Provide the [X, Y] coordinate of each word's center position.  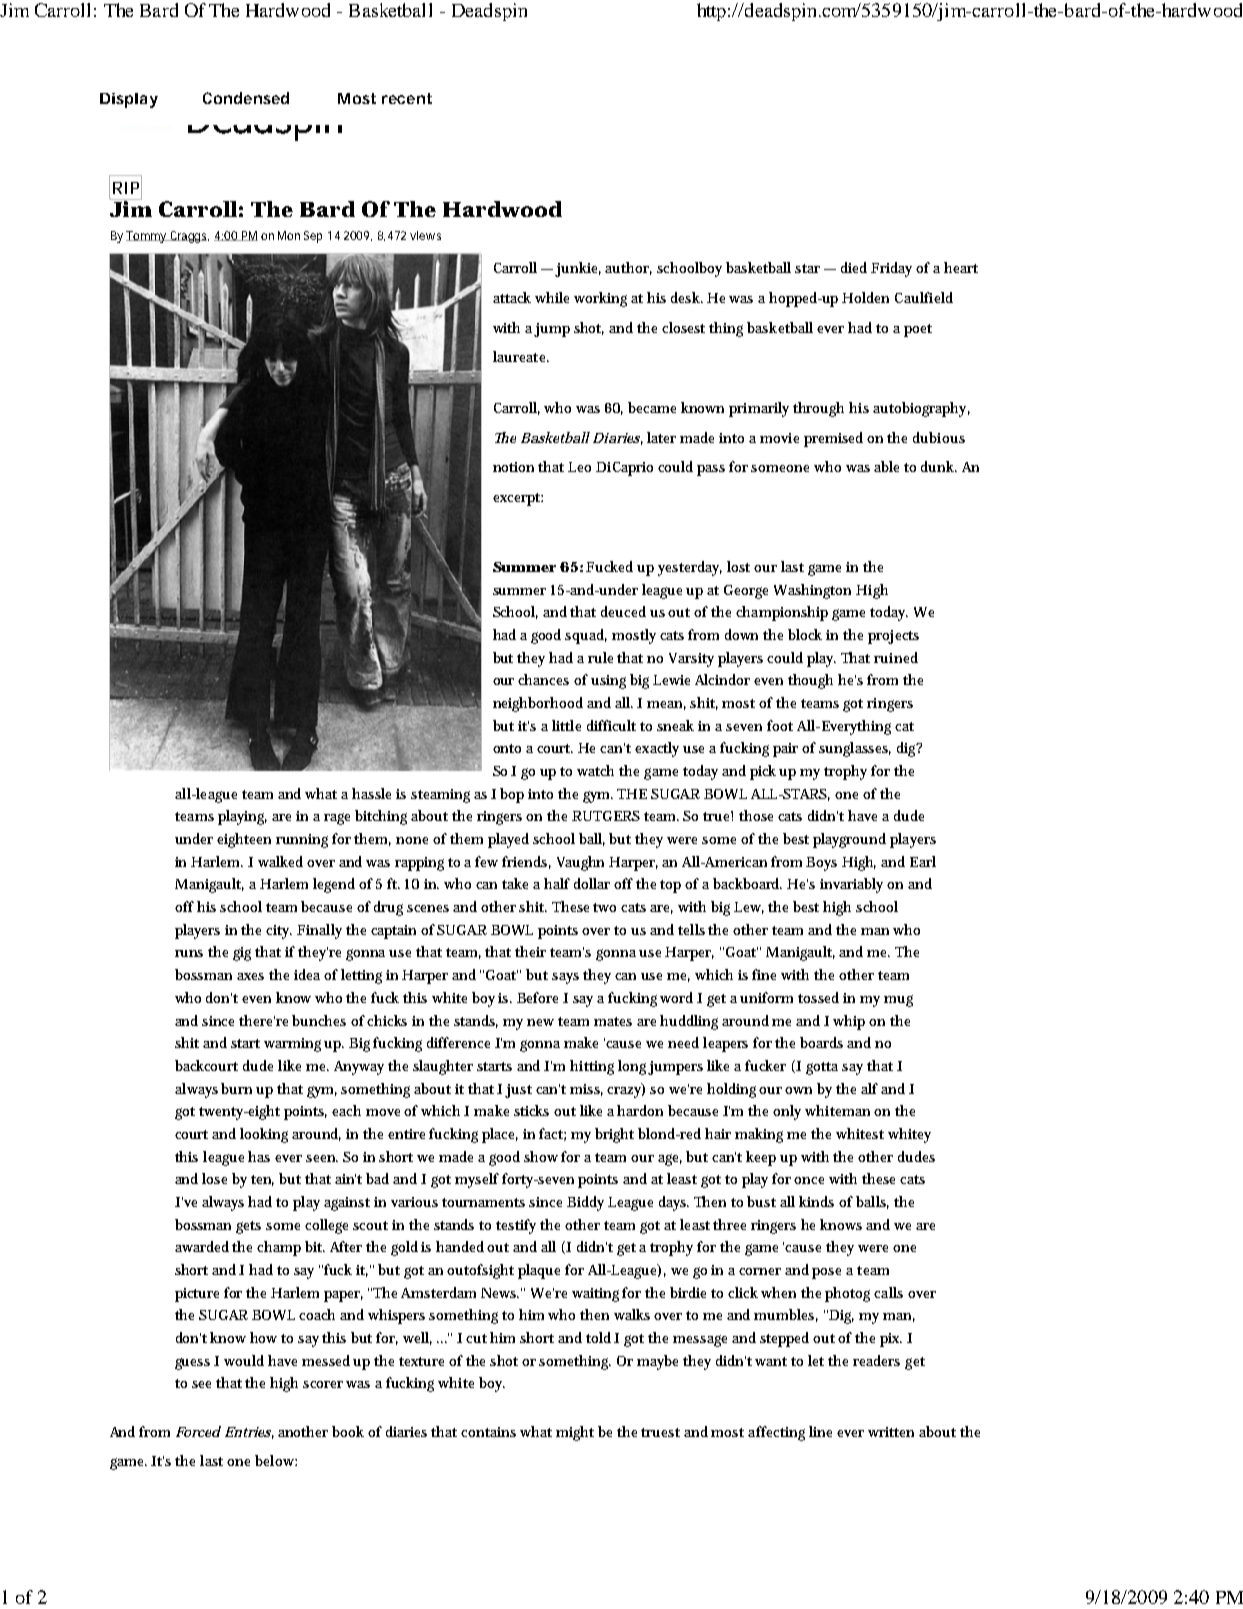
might [575, 1433]
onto [507, 748]
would [244, 1360]
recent [407, 98]
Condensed [246, 98]
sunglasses [855, 749]
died [854, 267]
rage [337, 819]
